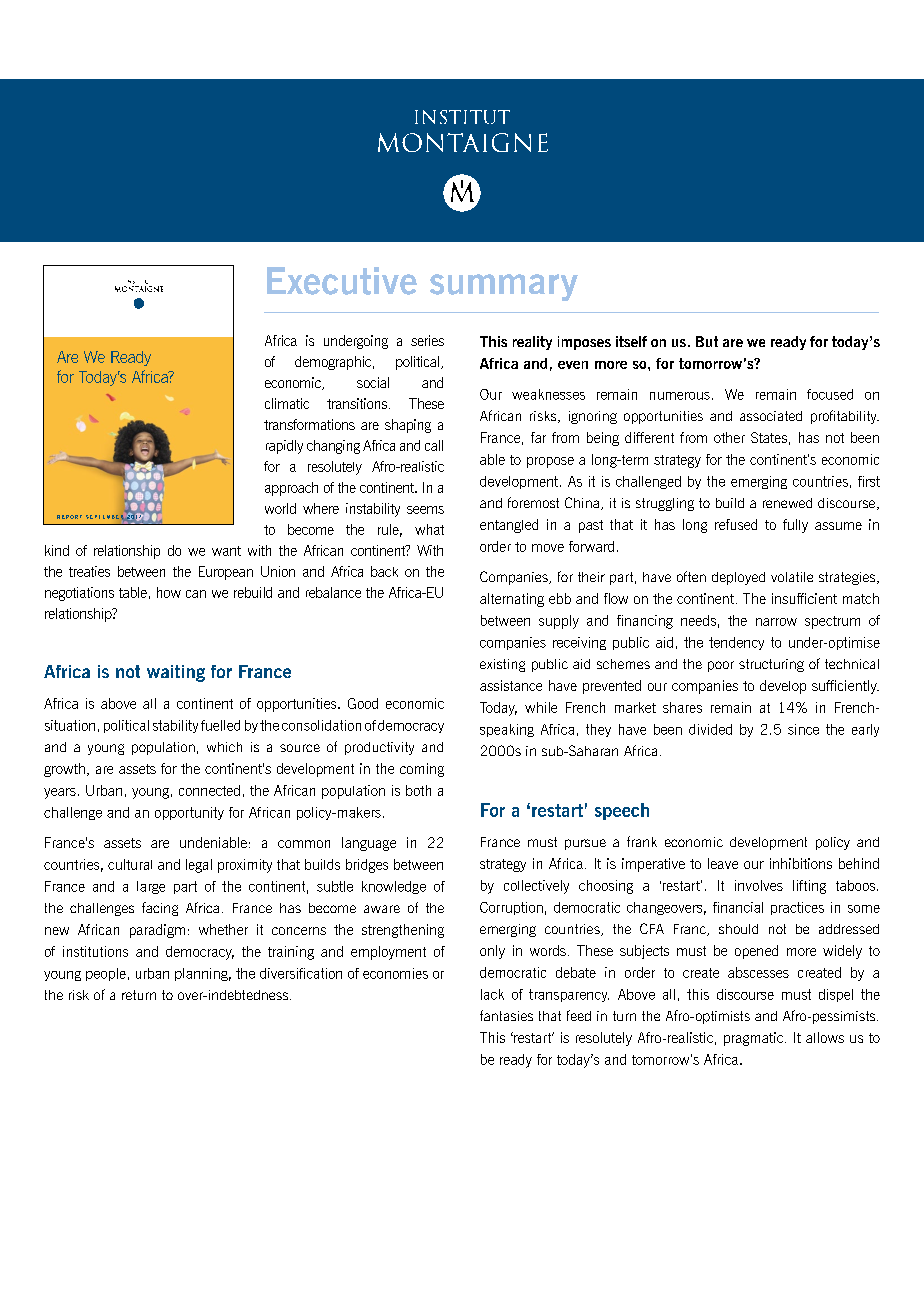 This document has width=924, height=1308. I want to click on But, so click(707, 341).
